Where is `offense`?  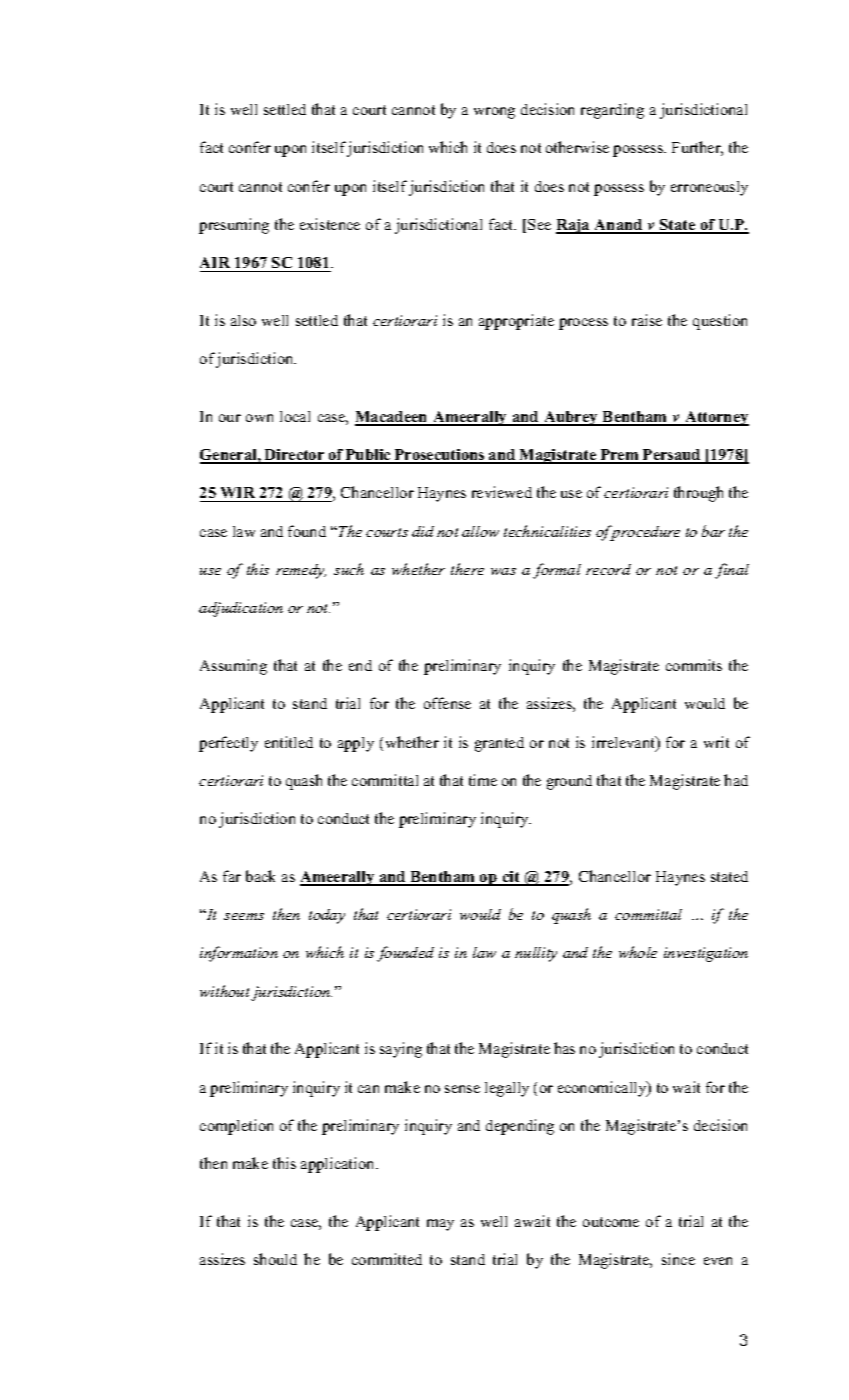
offense is located at coordinates (447, 703).
